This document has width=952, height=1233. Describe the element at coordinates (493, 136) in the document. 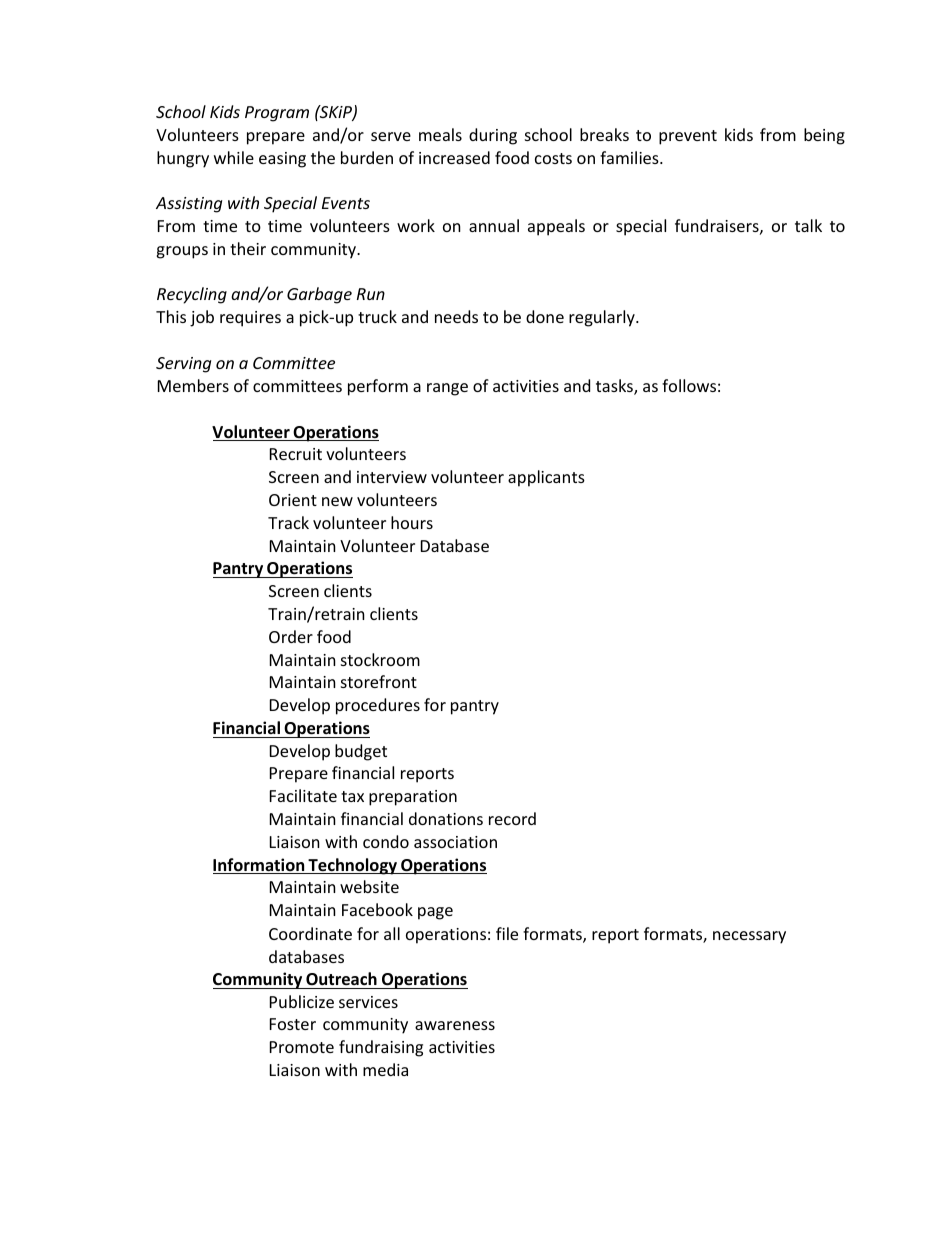

I see `during` at that location.
